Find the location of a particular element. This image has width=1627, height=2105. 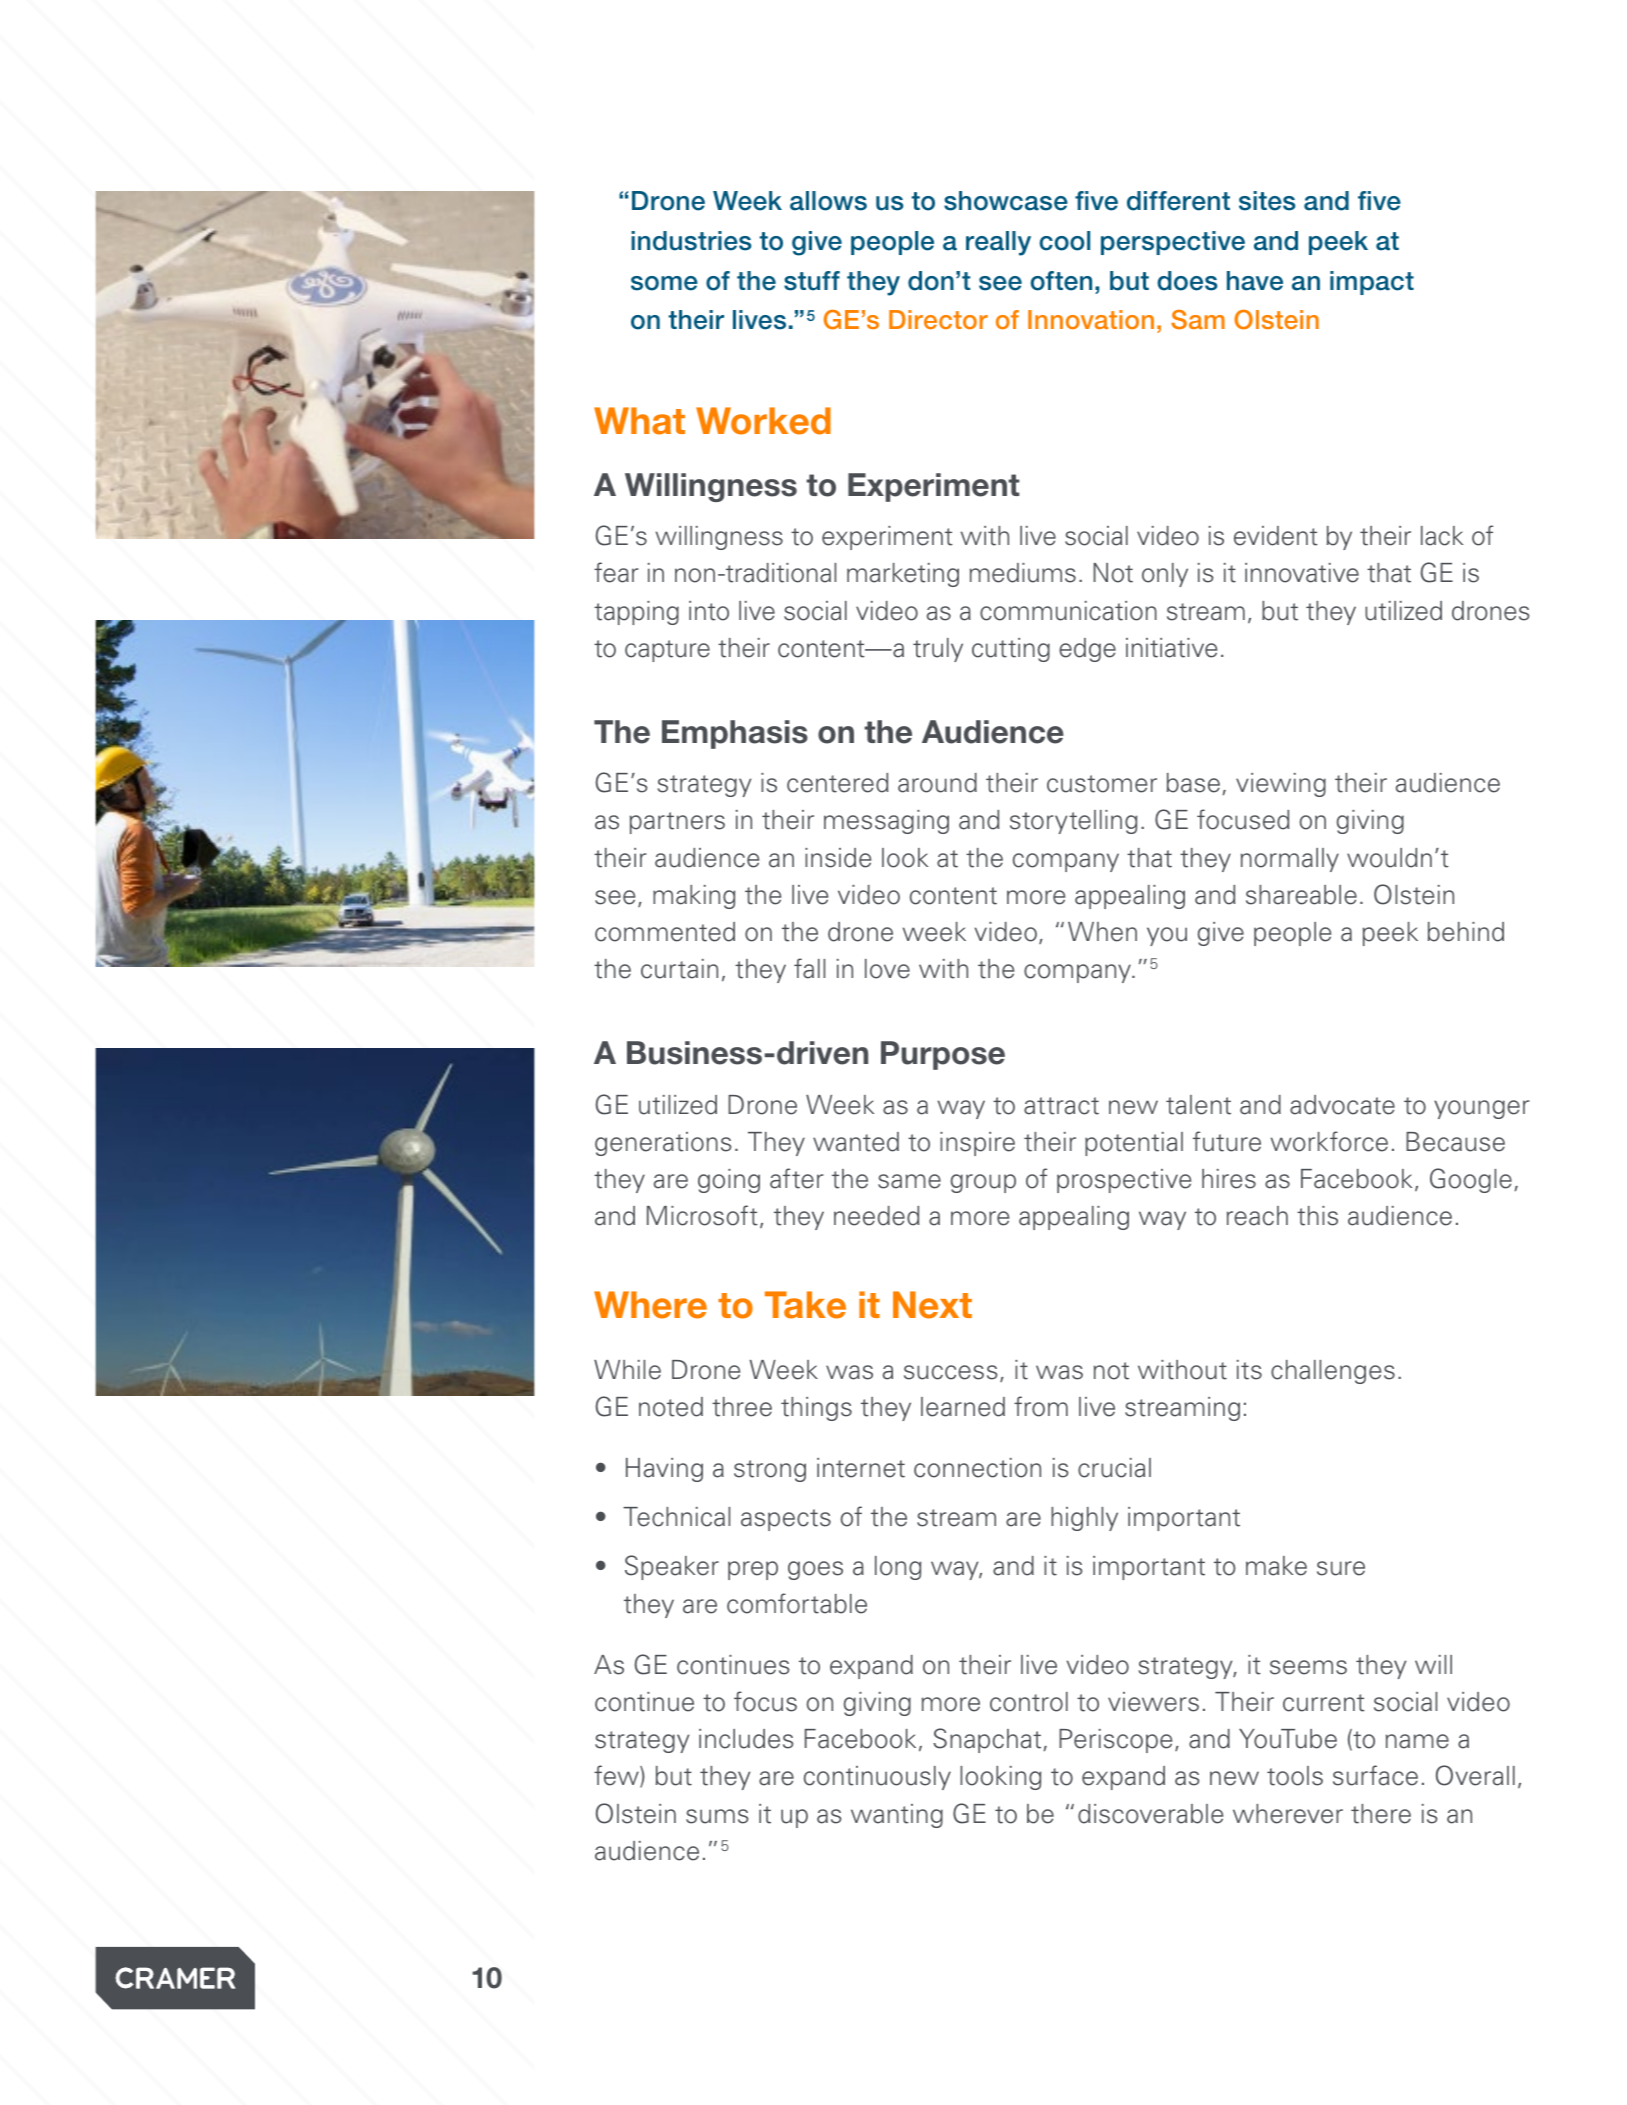

impact is located at coordinates (1372, 283).
